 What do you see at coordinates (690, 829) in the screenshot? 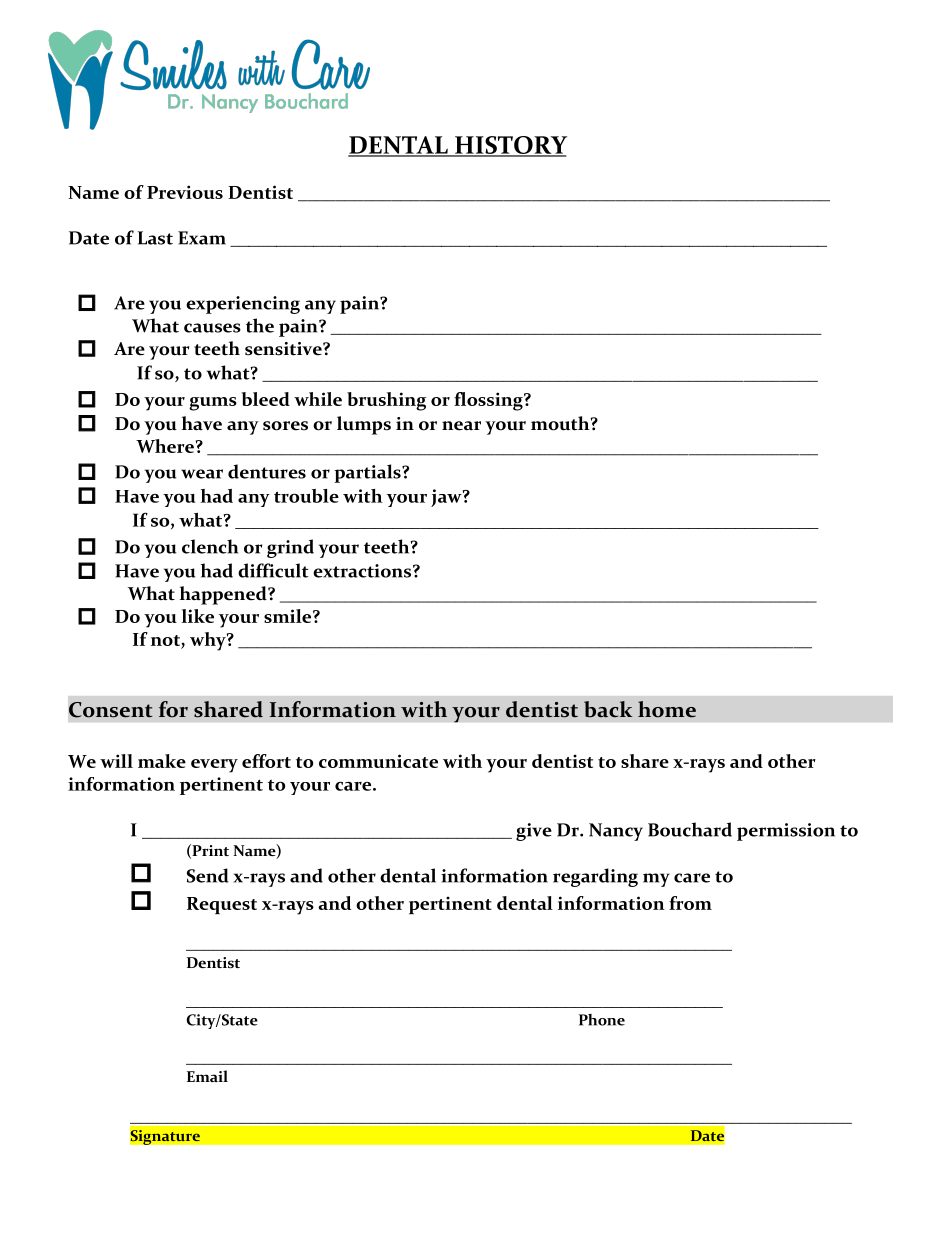
I see `Bouchard` at bounding box center [690, 829].
